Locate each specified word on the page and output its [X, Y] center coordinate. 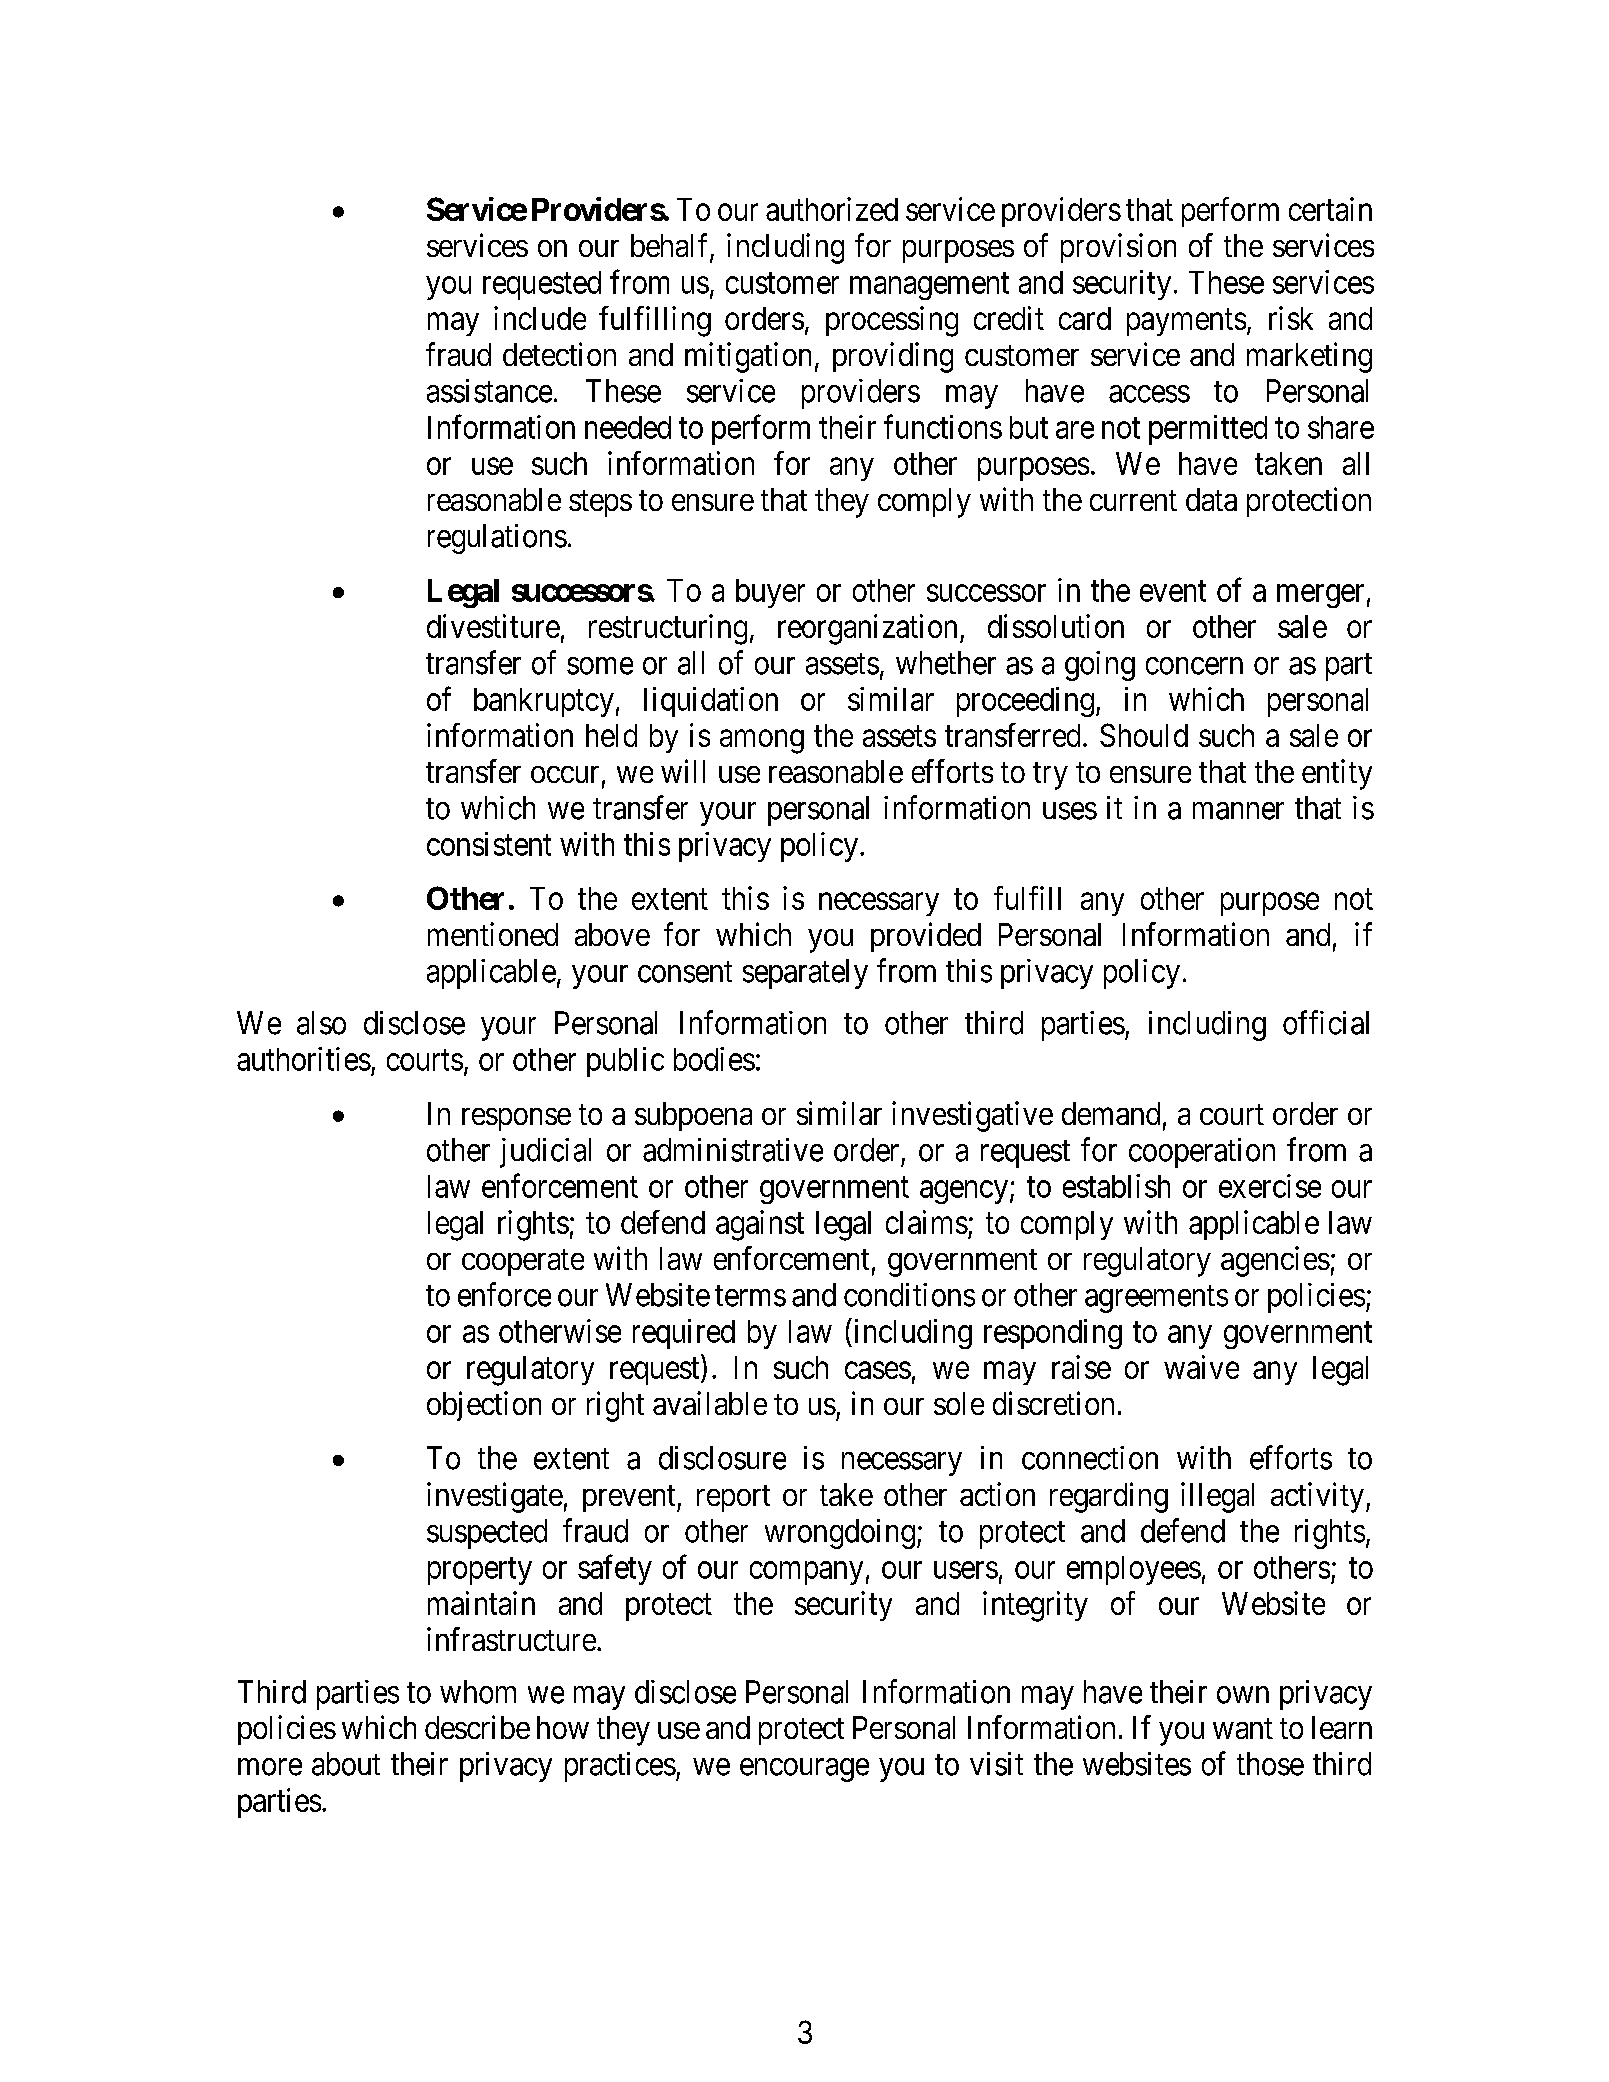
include [540, 318]
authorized [832, 209]
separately [805, 974]
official [1326, 1022]
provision [1118, 248]
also [321, 1023]
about [346, 1764]
